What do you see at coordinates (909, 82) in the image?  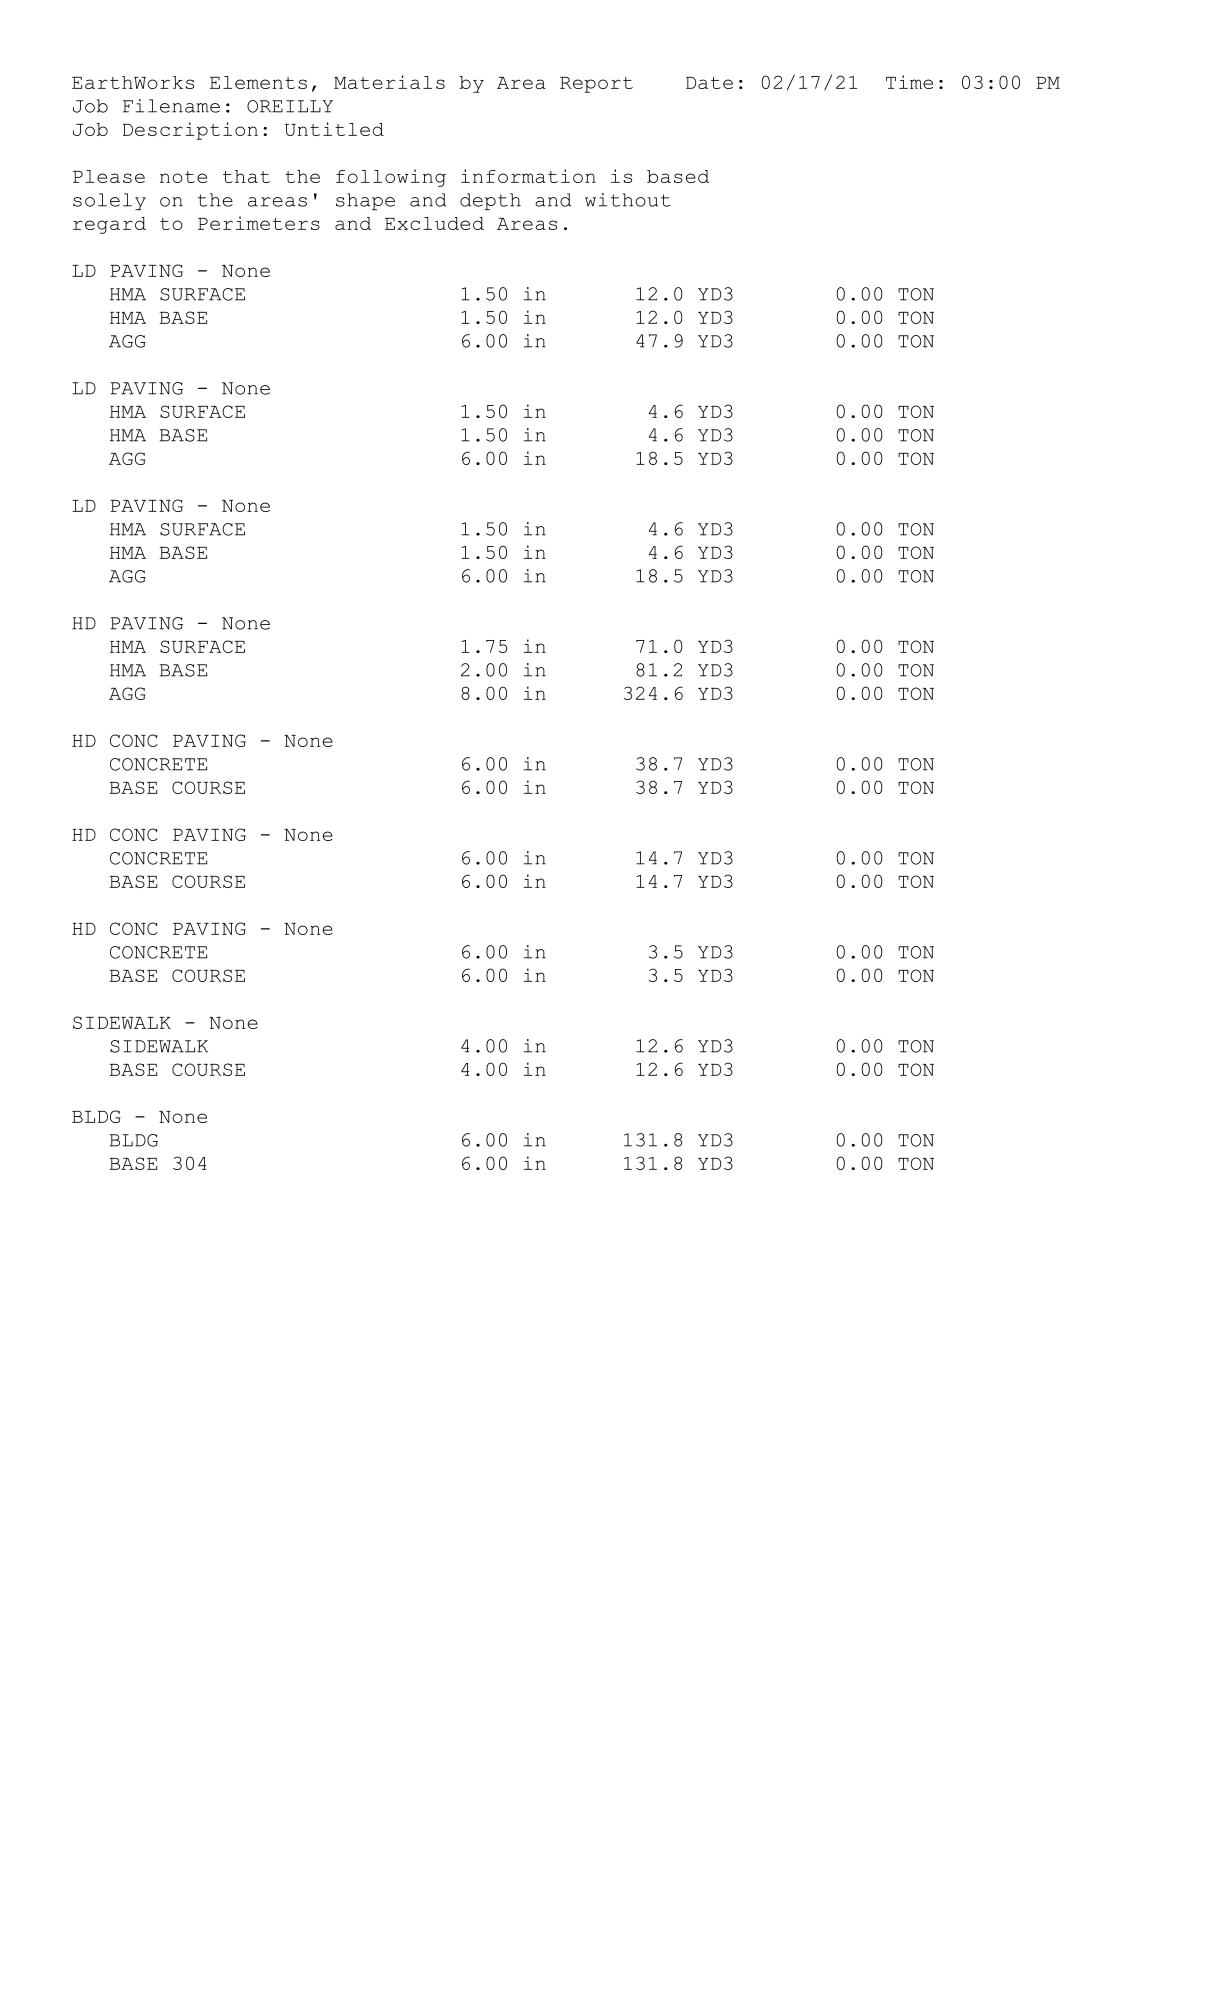 I see `Time` at bounding box center [909, 82].
